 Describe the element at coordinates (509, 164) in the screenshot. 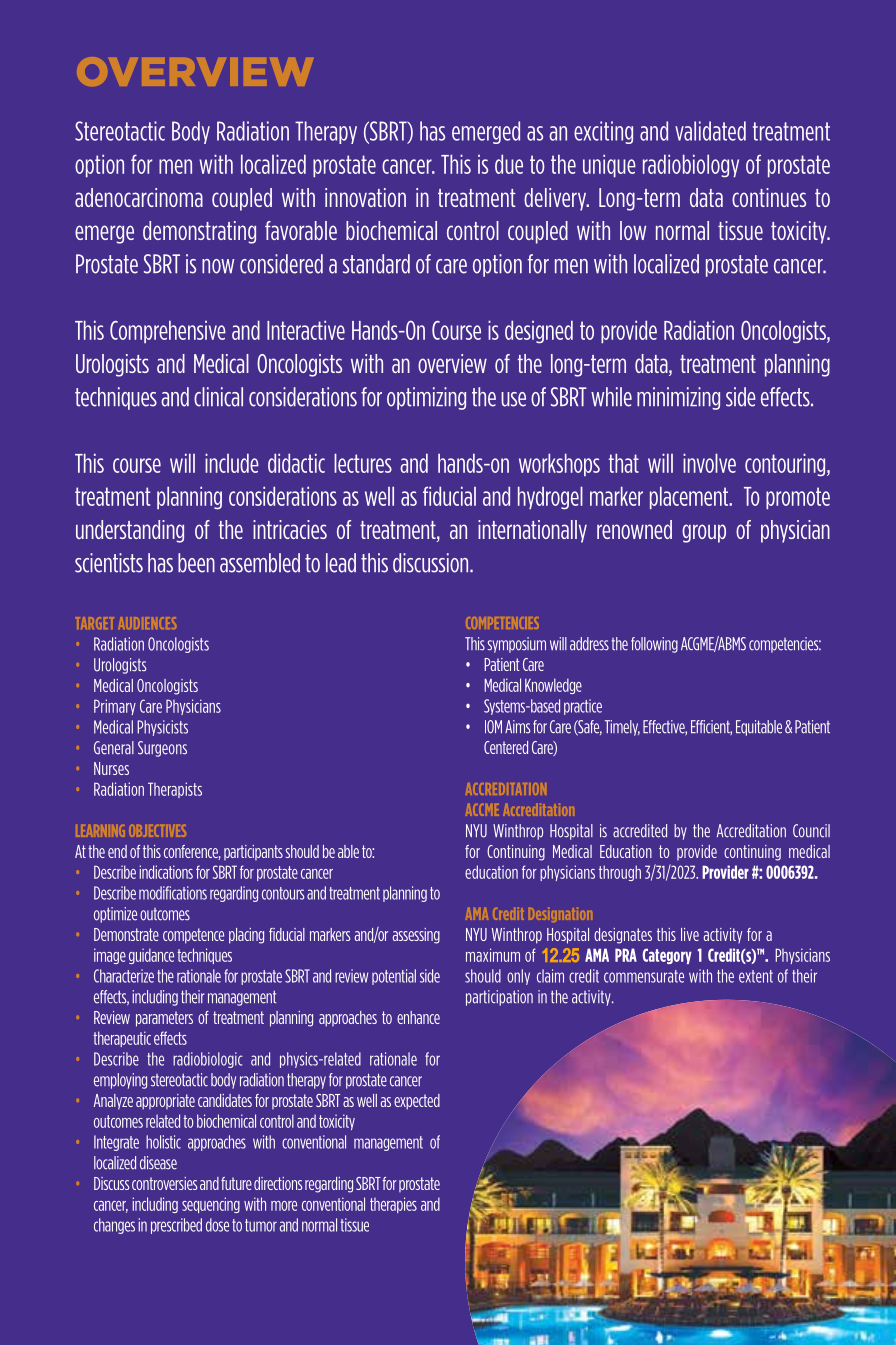

I see `due` at that location.
